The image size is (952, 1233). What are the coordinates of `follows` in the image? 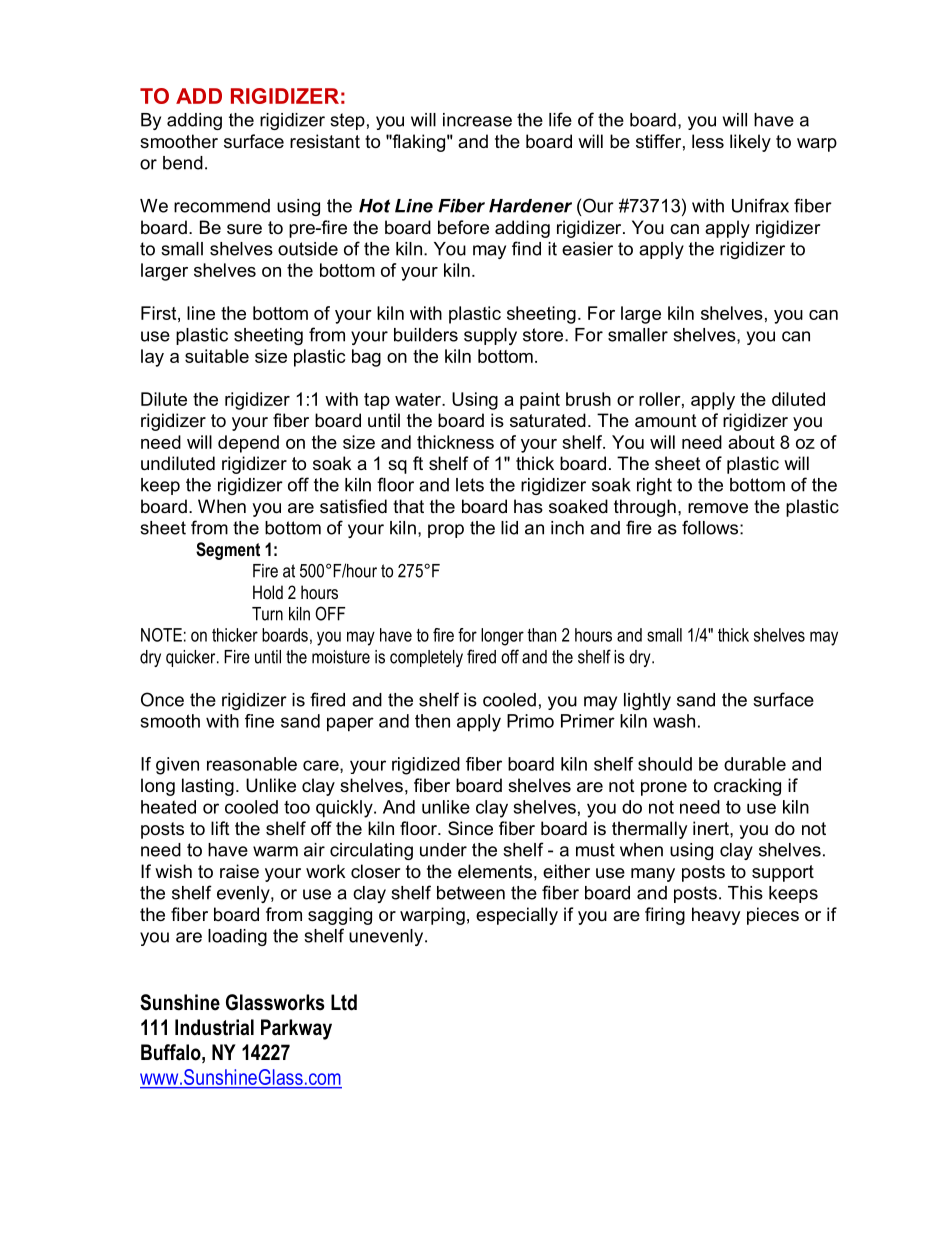 It's located at (711, 527).
